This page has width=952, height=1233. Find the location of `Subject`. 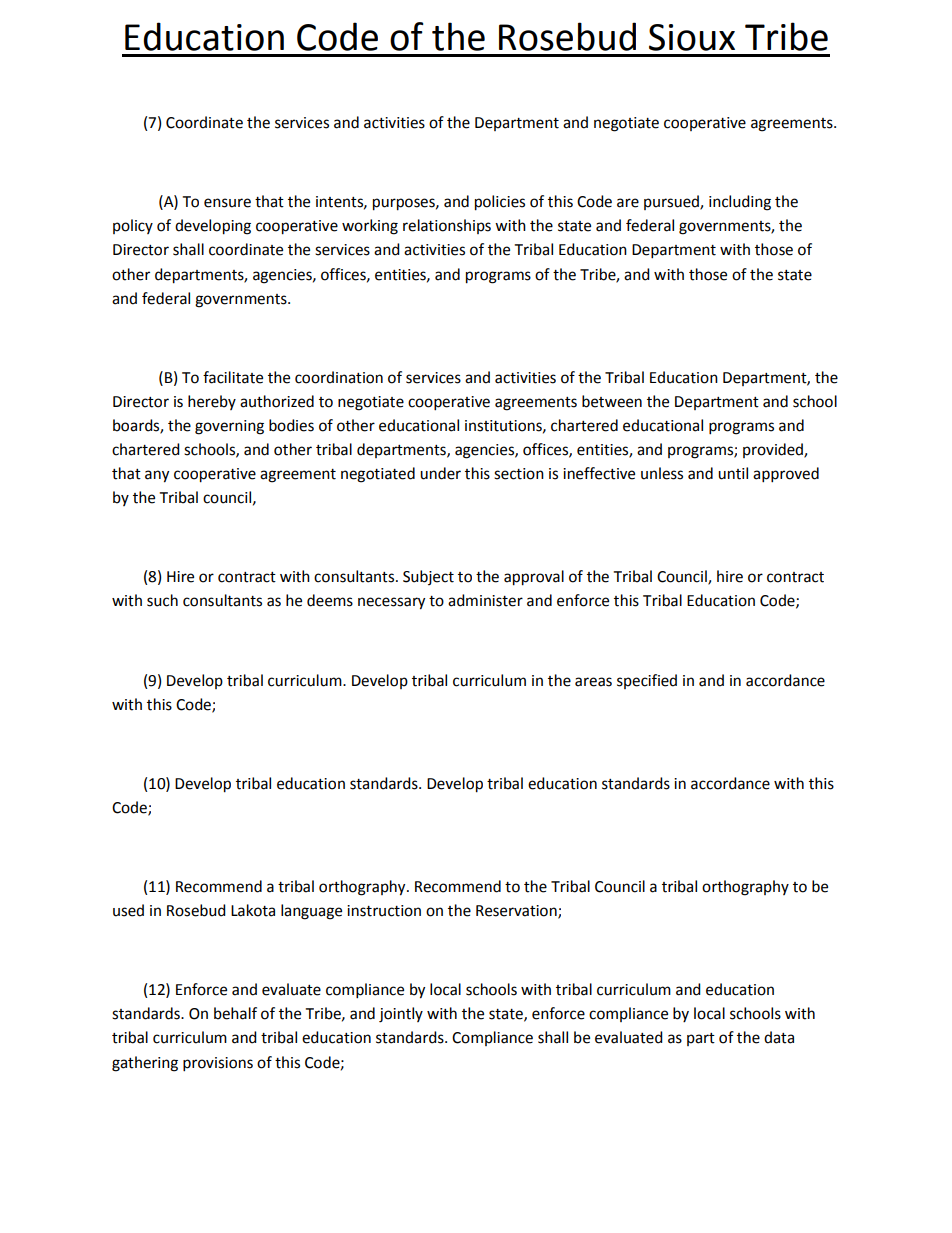

Subject is located at coordinates (428, 577).
